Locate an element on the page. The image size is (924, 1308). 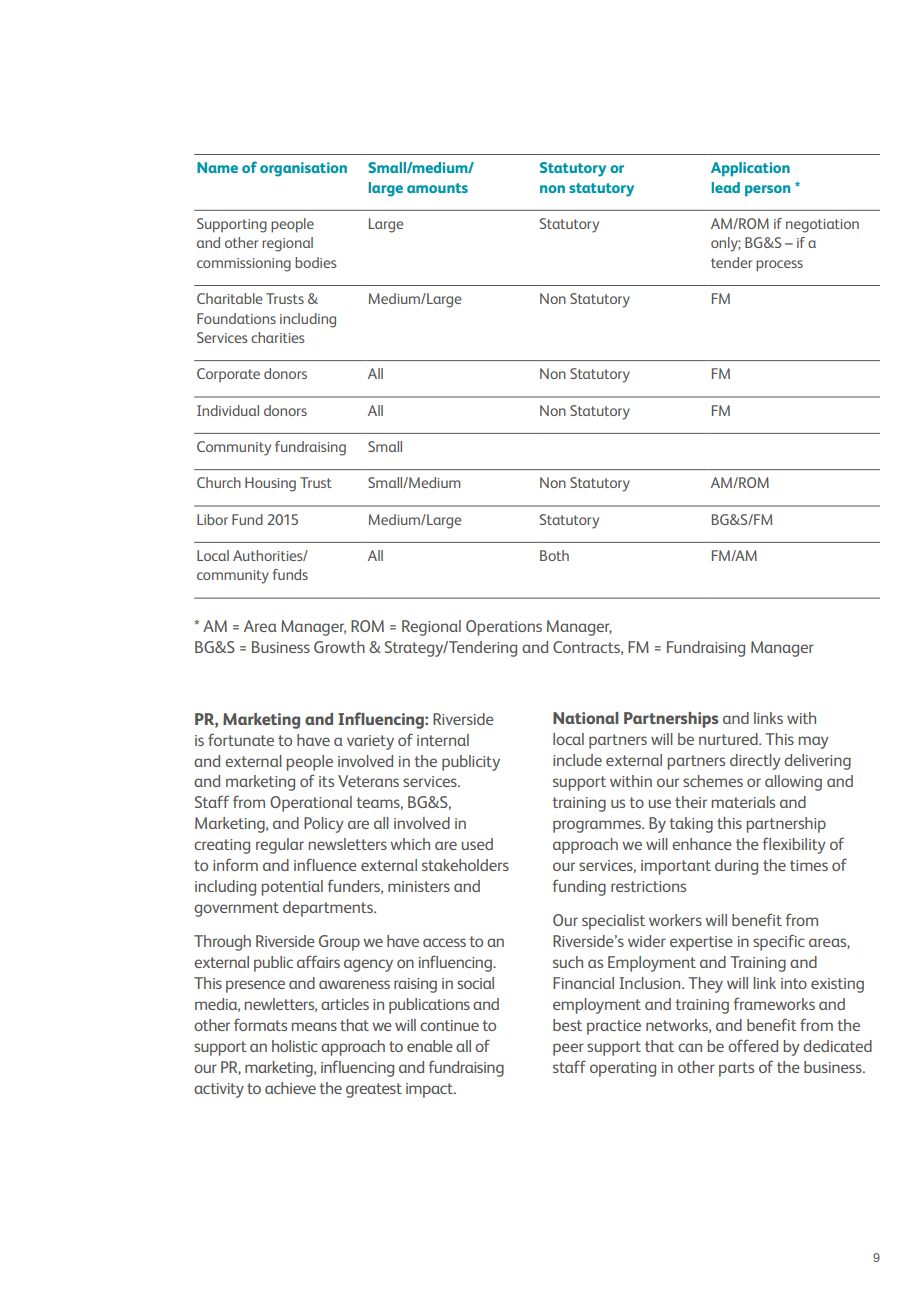
directly is located at coordinates (755, 762).
